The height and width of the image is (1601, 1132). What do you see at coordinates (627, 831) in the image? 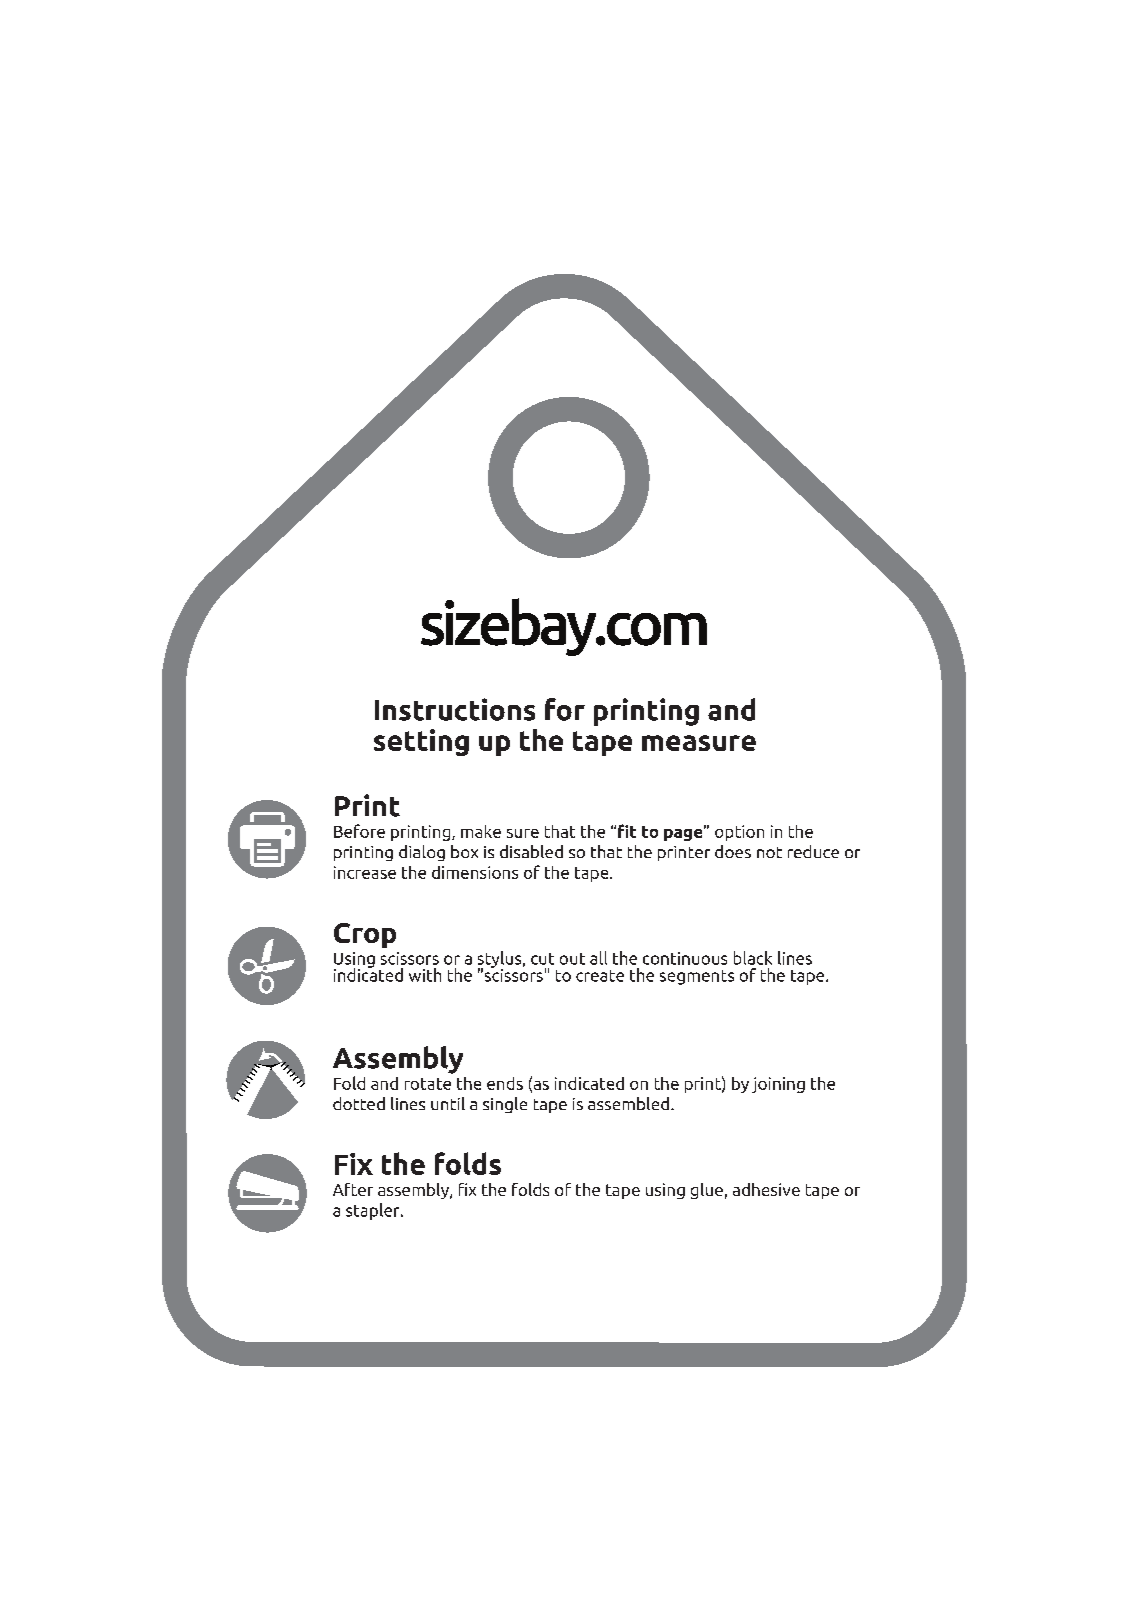
I see `fit` at bounding box center [627, 831].
